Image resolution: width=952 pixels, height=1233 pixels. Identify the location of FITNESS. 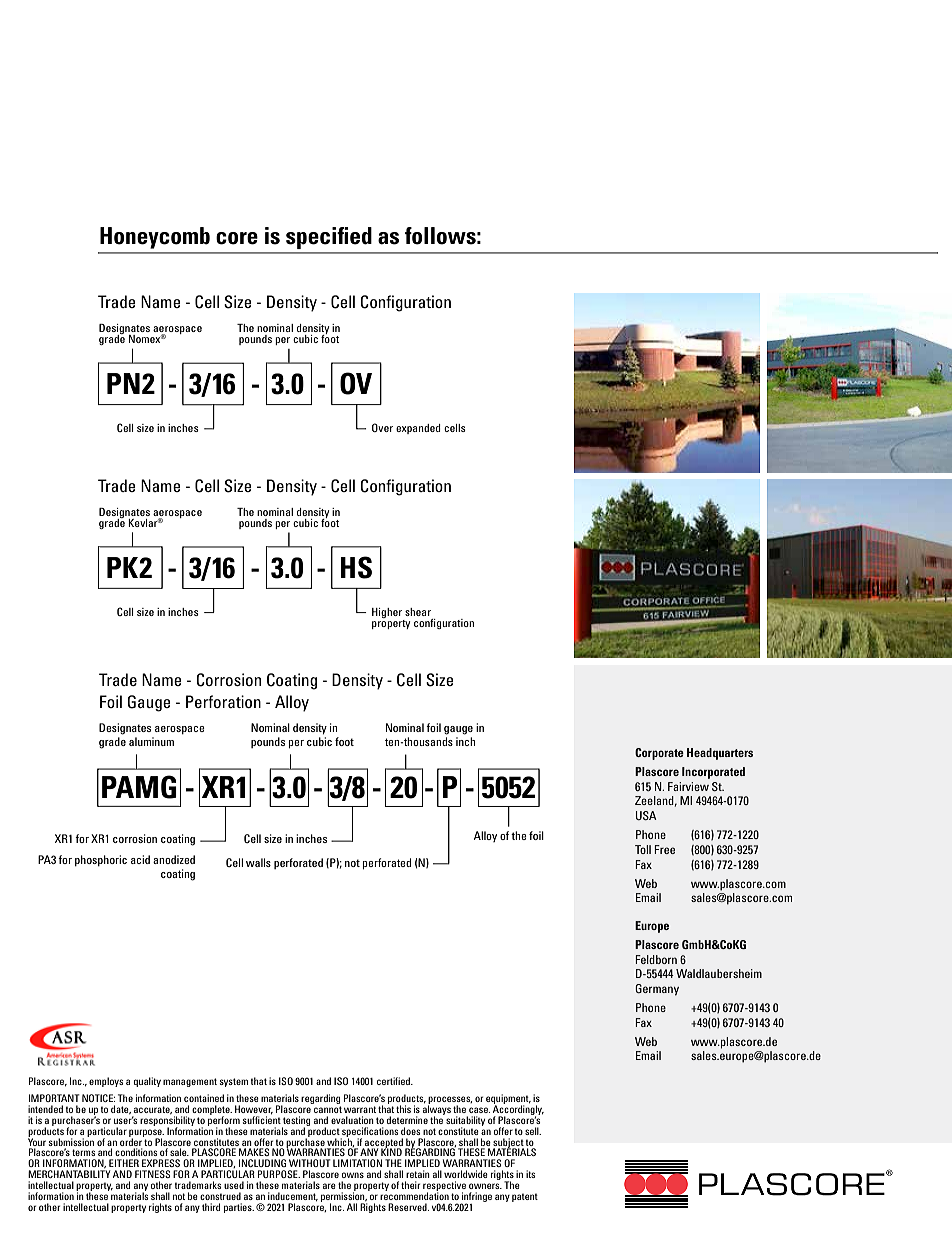
(153, 1174).
